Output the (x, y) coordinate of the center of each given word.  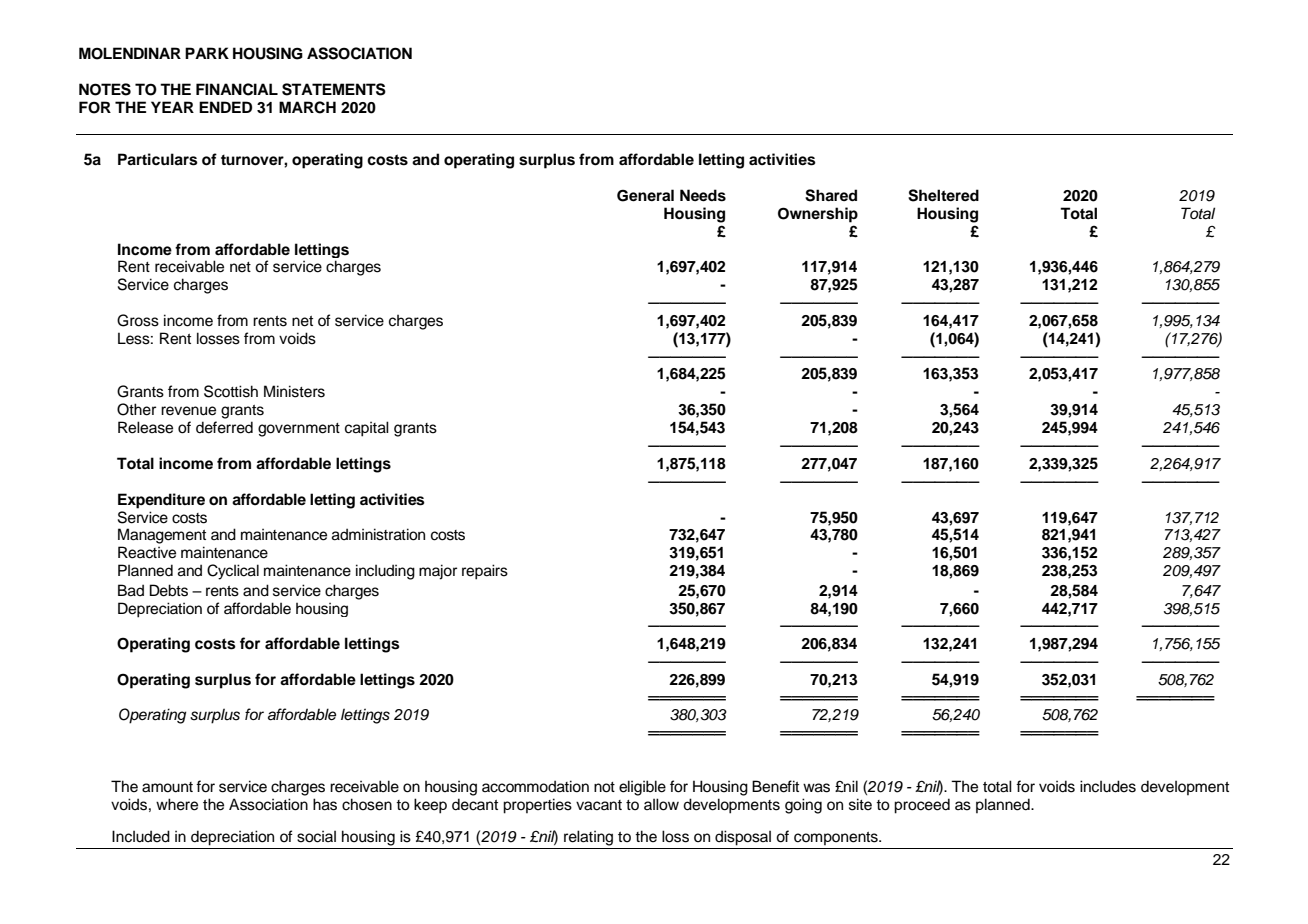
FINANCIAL (237, 89)
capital (367, 429)
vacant (599, 805)
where (177, 804)
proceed (922, 806)
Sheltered (943, 195)
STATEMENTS (334, 89)
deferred (224, 427)
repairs (485, 572)
